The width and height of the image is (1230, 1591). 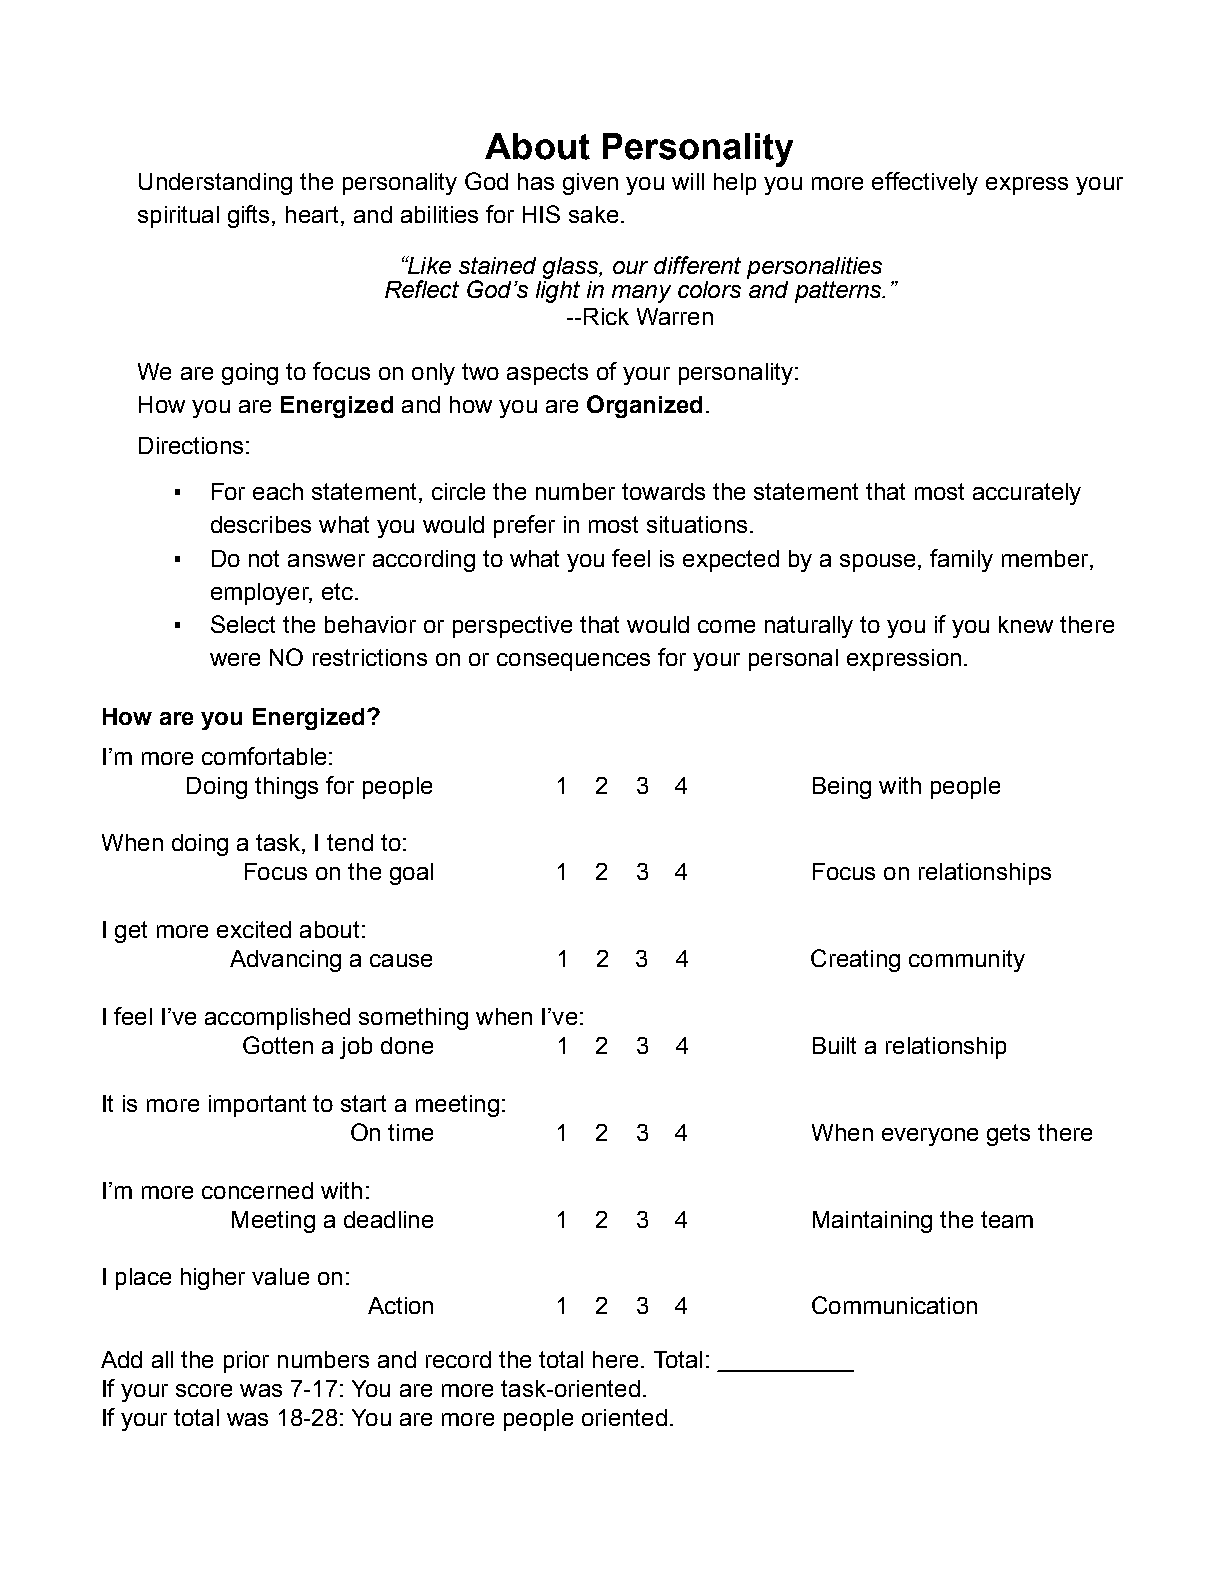 I want to click on effectively, so click(x=925, y=183).
